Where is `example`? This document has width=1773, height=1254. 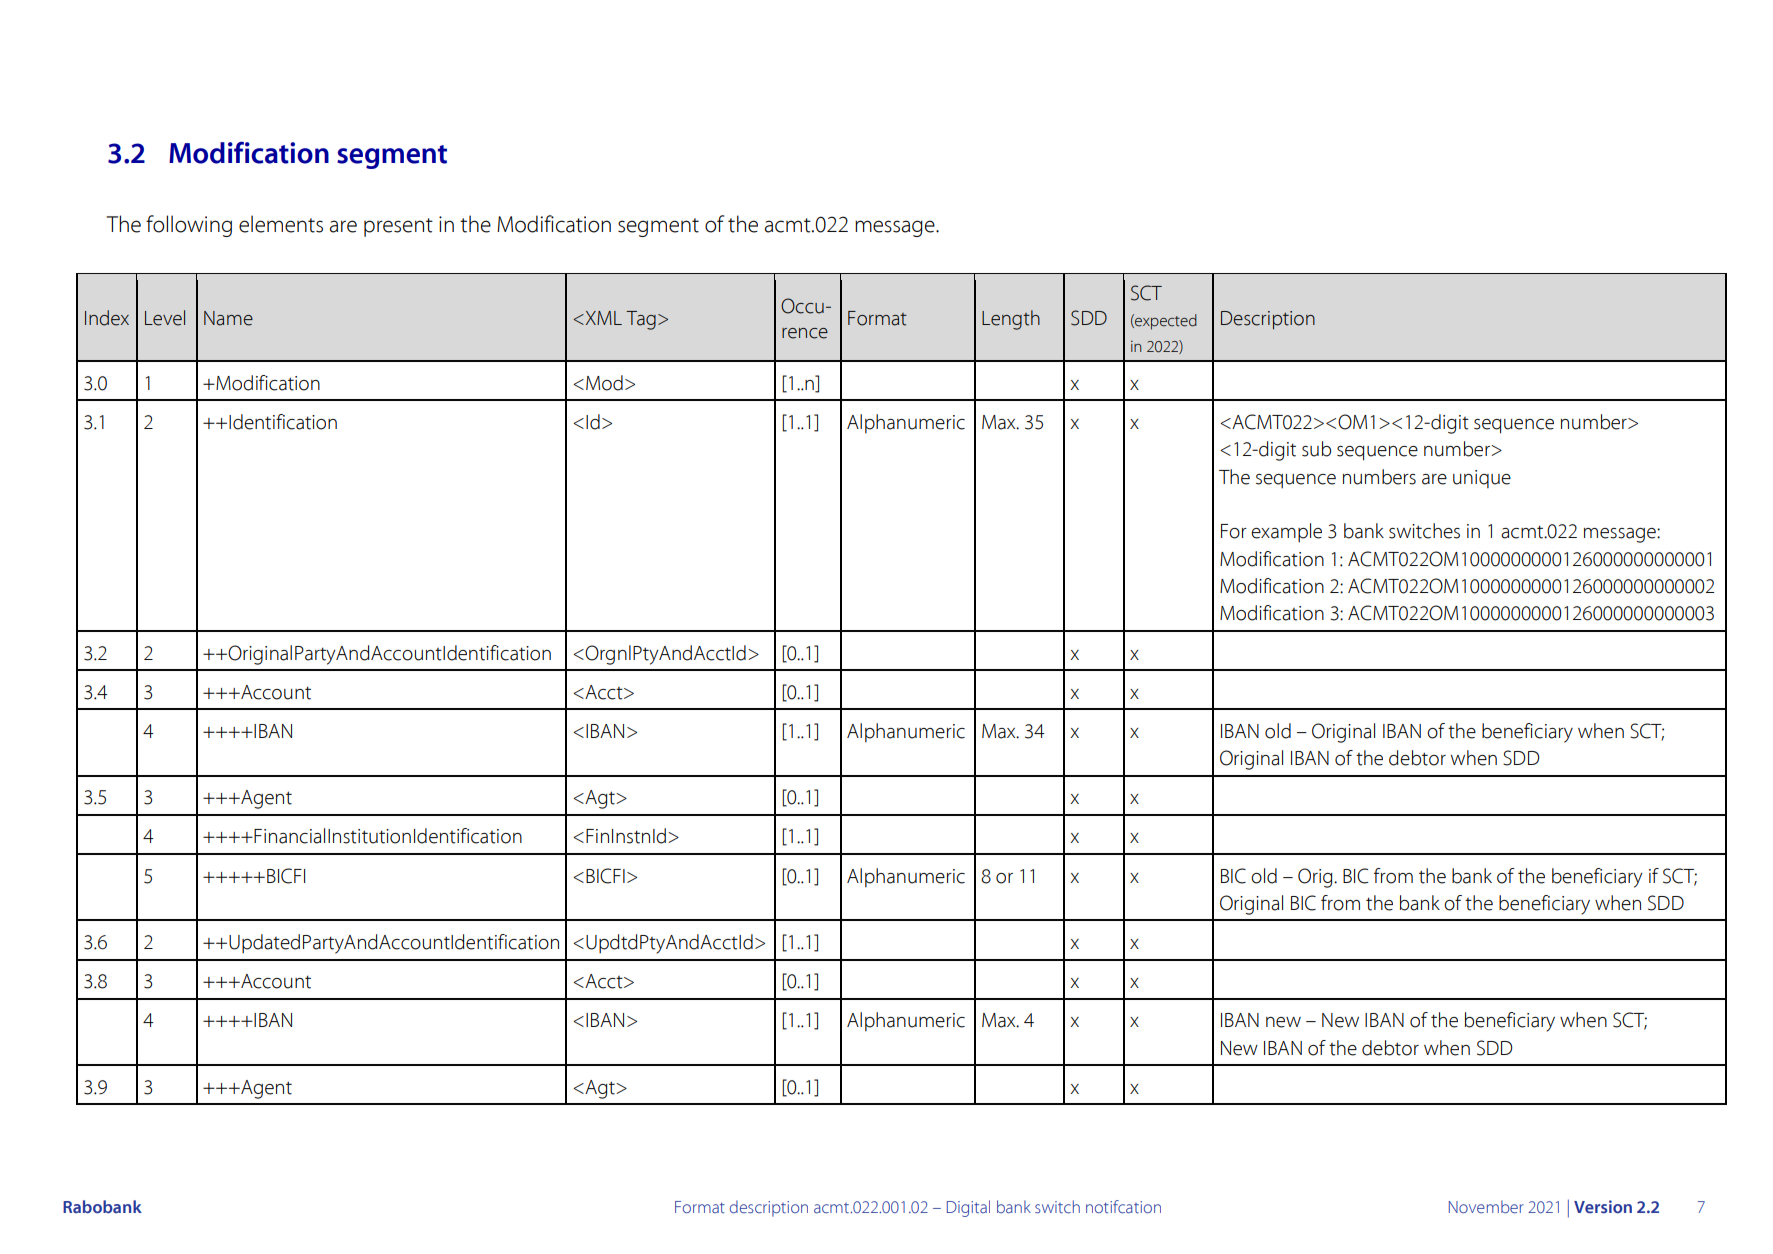 example is located at coordinates (1286, 533).
